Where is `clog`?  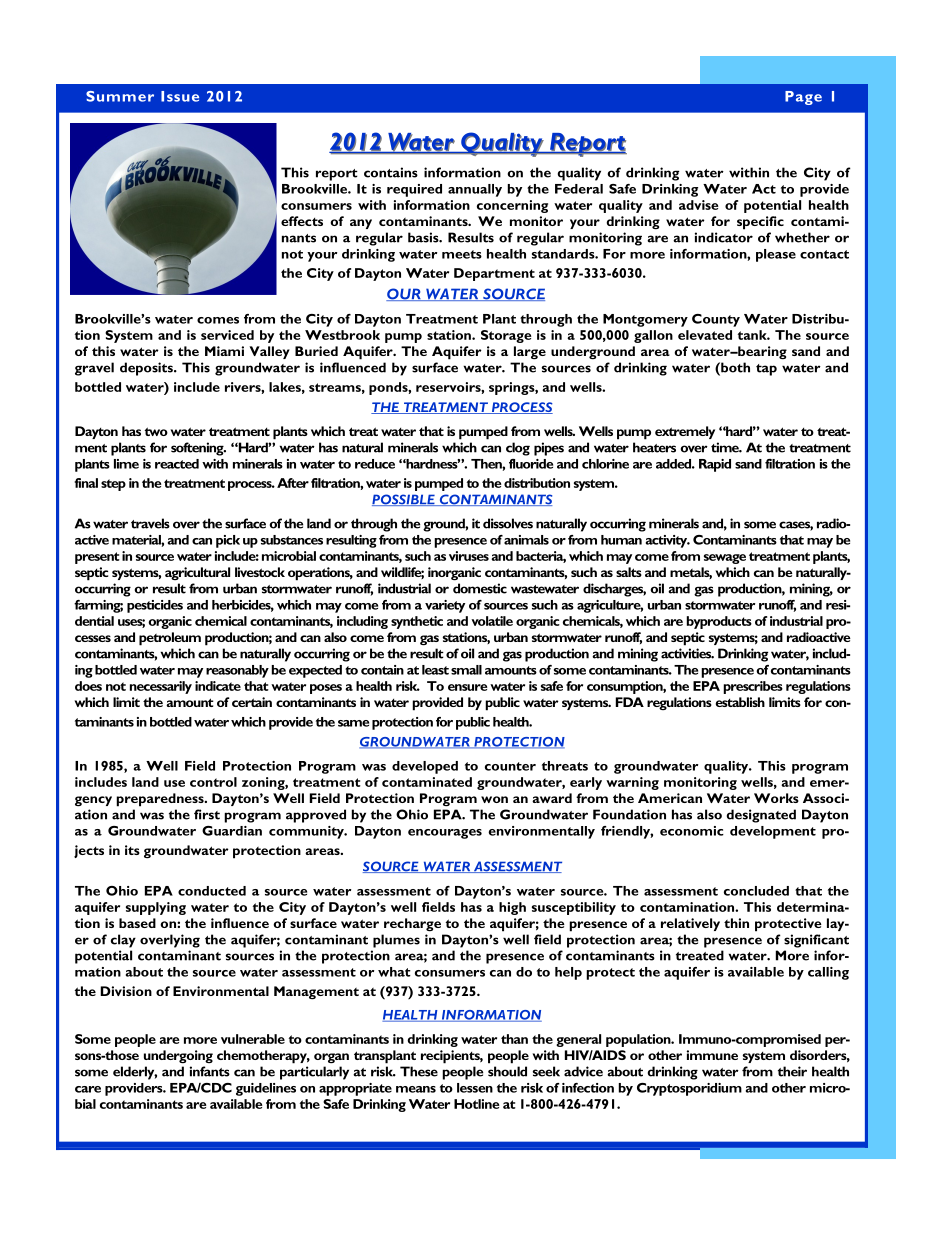 clog is located at coordinates (518, 449).
